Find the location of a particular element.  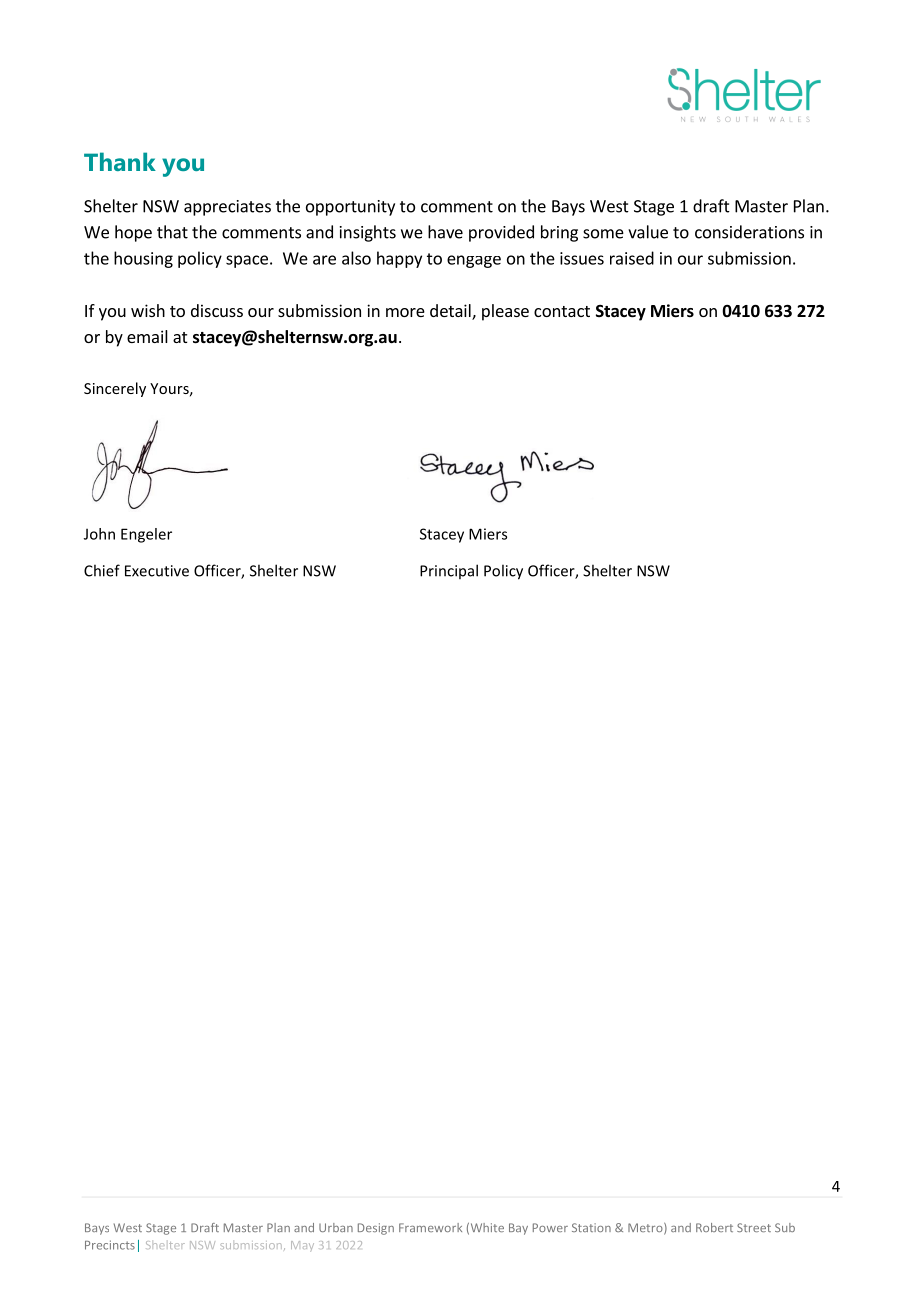

contact is located at coordinates (562, 311).
